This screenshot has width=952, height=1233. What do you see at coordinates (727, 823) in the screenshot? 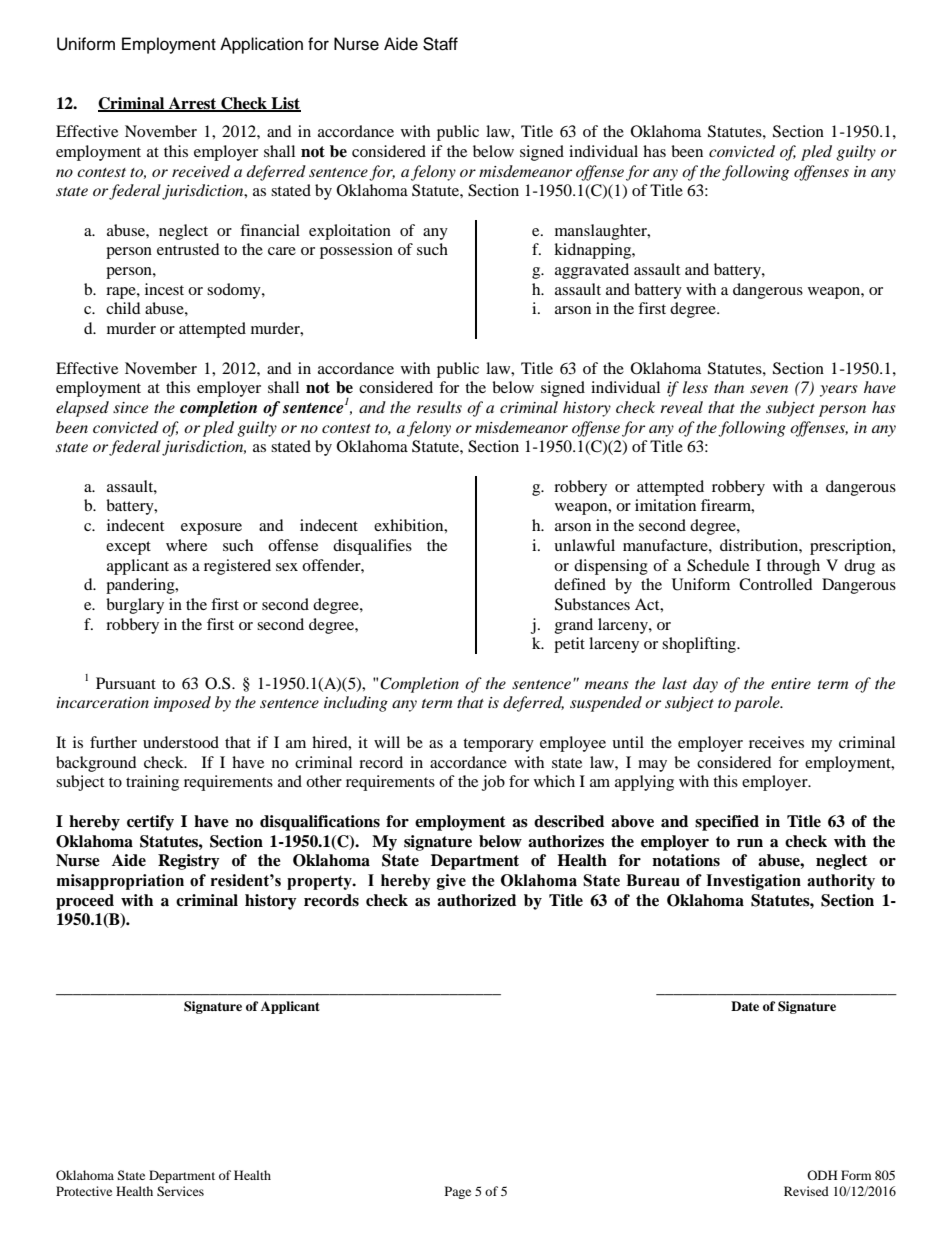
I see `specified` at bounding box center [727, 823].
